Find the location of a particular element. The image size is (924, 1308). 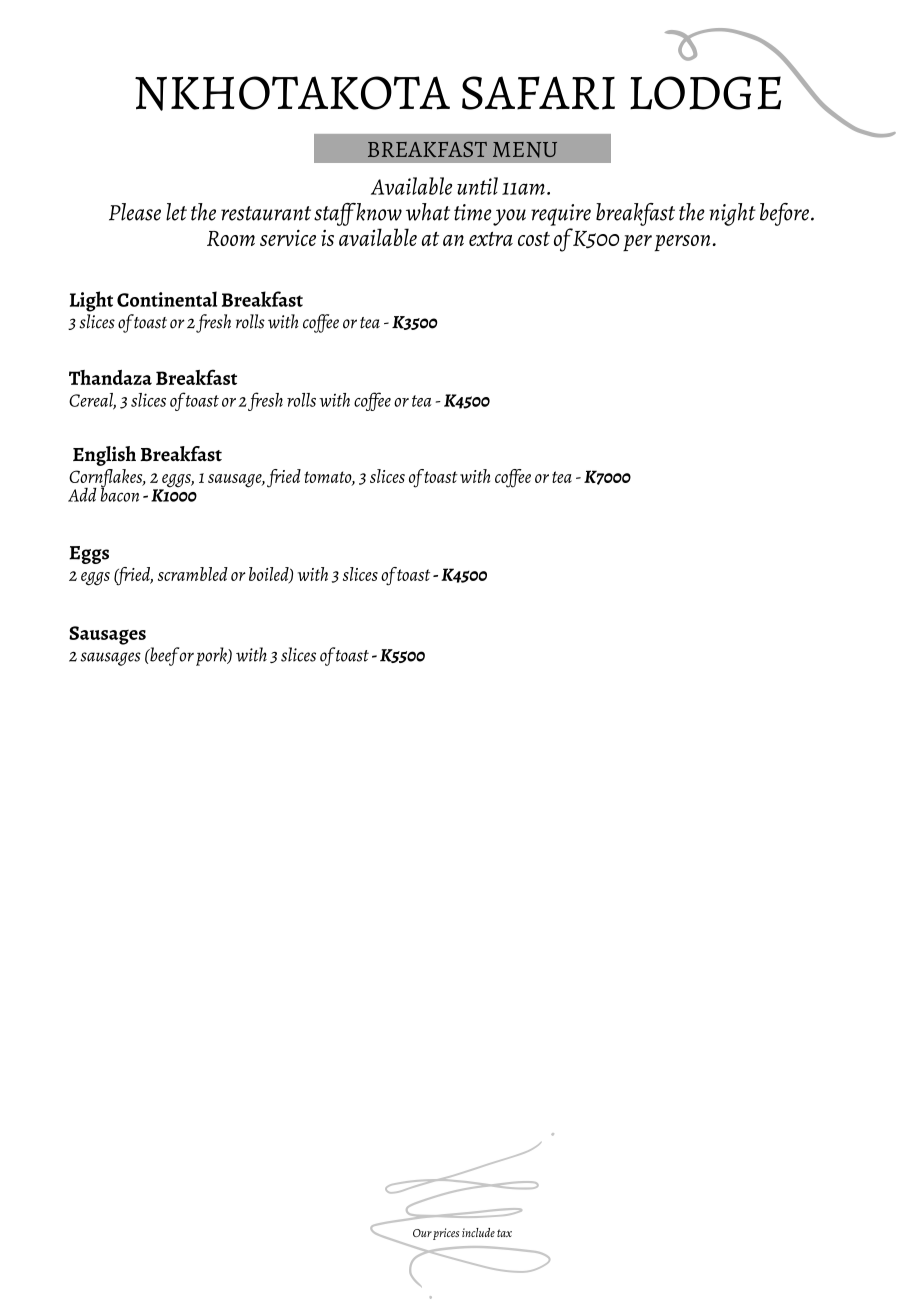

person is located at coordinates (682, 243).
